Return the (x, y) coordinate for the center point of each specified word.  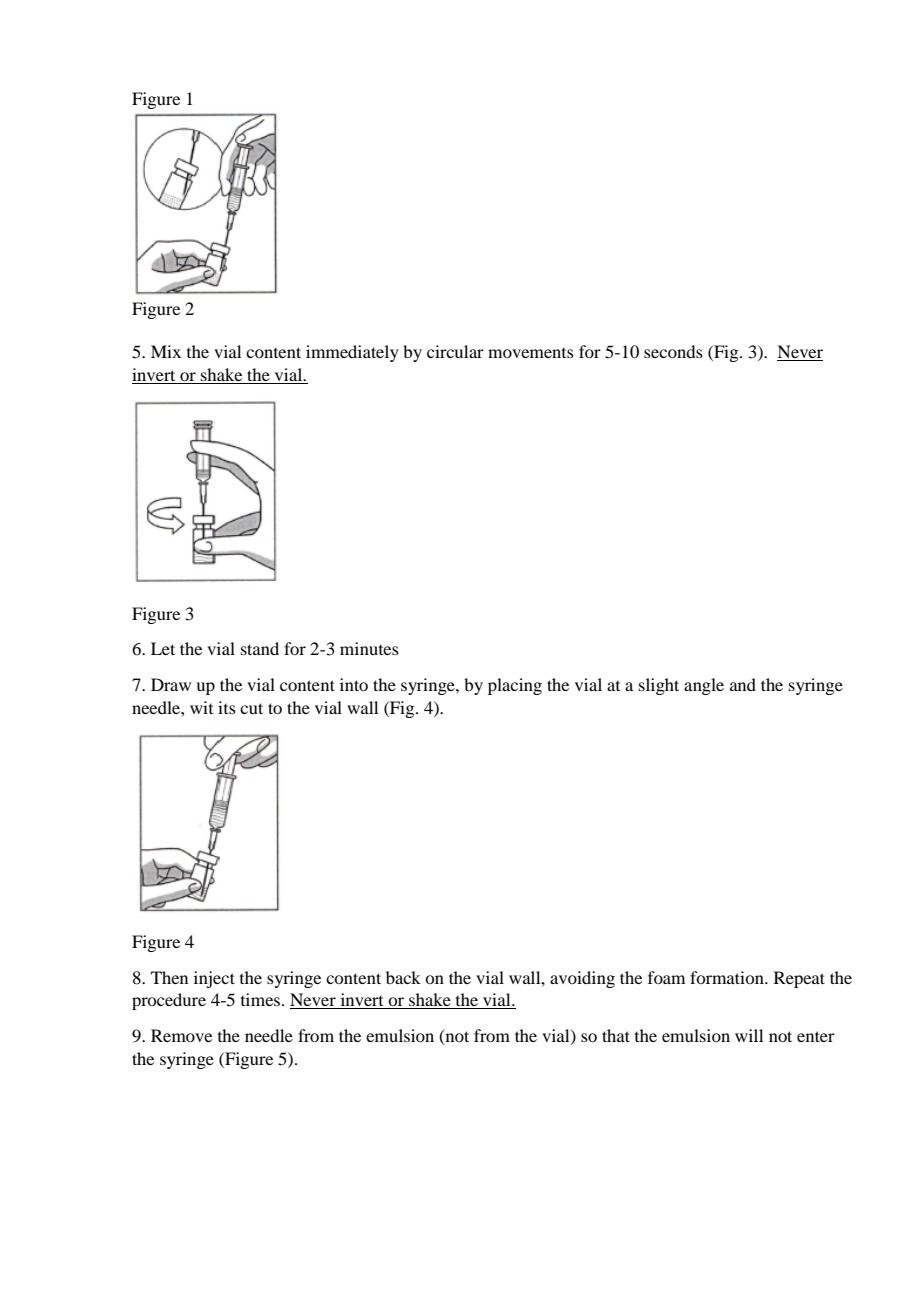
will (749, 1035)
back (403, 977)
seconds (673, 351)
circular (455, 351)
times (262, 999)
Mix (166, 351)
